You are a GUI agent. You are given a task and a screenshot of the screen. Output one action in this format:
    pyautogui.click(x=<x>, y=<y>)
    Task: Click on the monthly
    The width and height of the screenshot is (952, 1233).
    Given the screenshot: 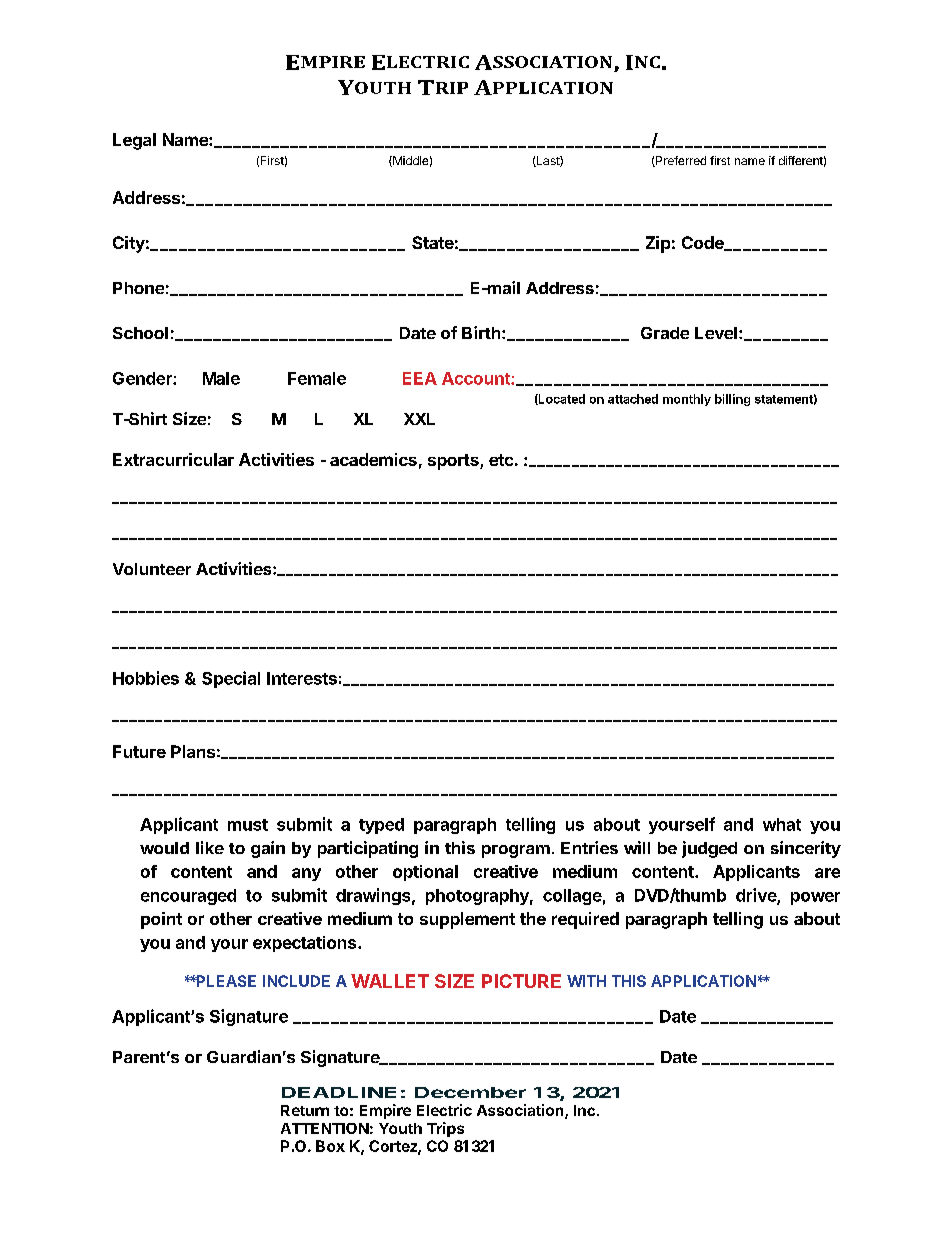 What is the action you would take?
    pyautogui.click(x=687, y=400)
